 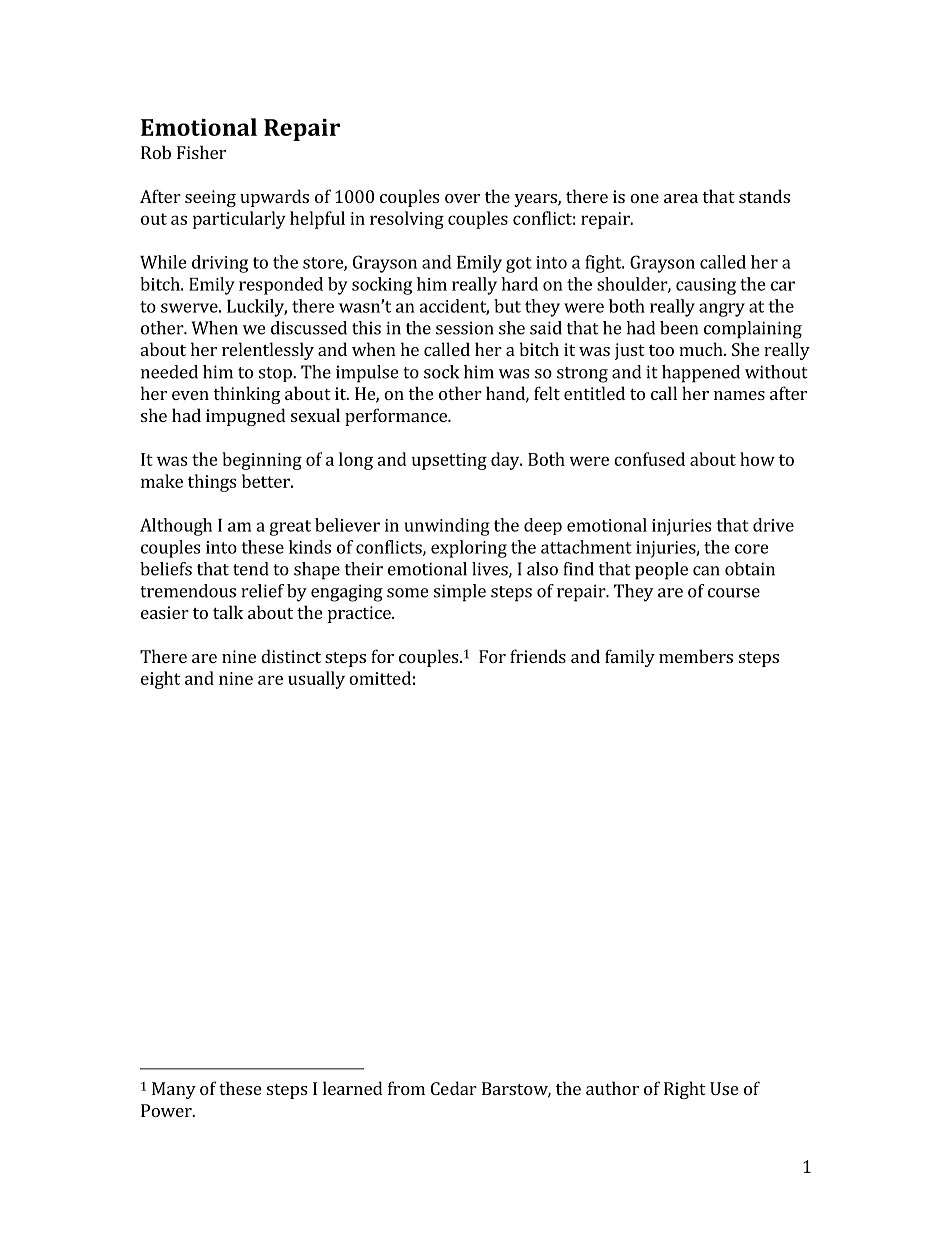 I want to click on session, so click(x=465, y=328).
